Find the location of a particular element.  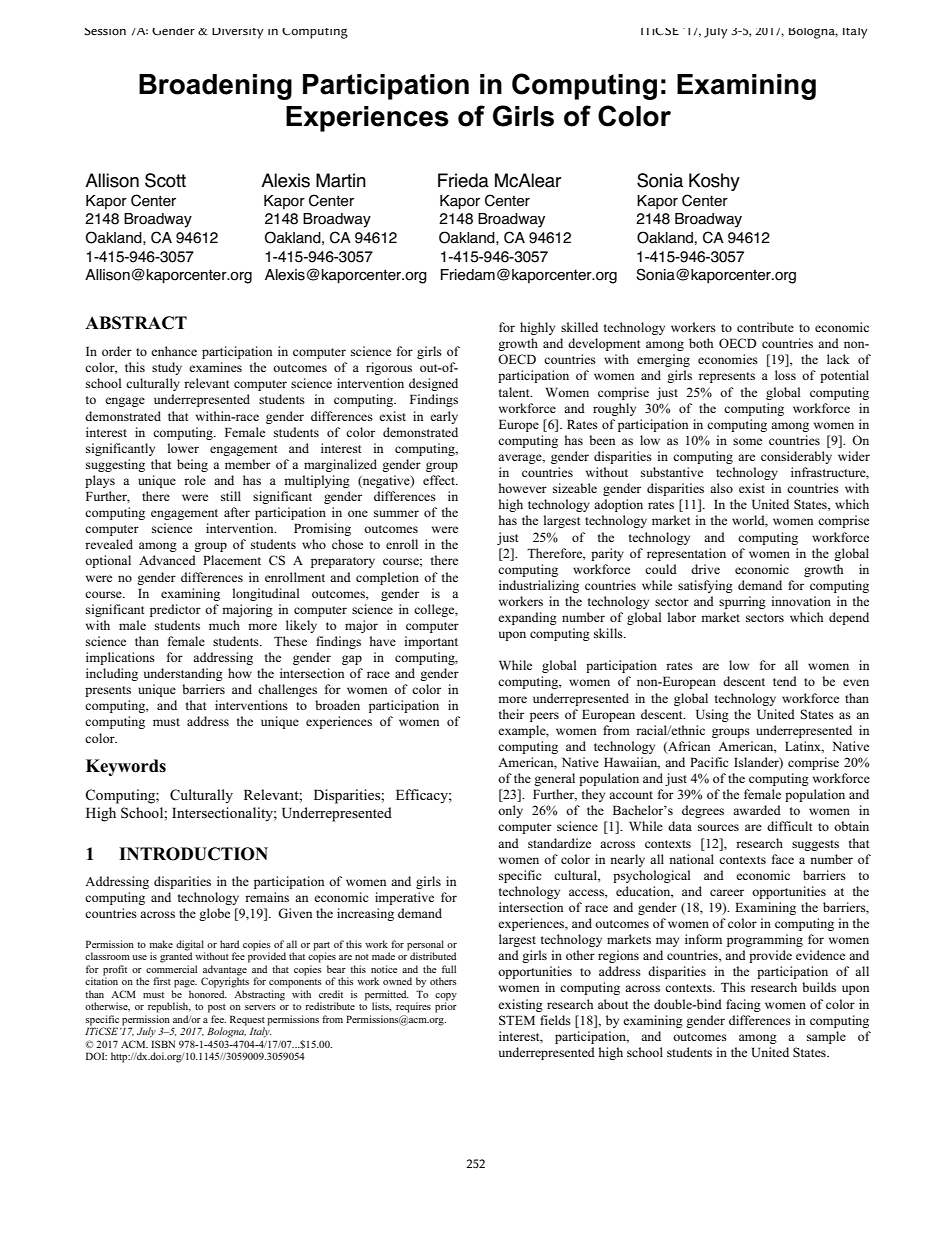

some is located at coordinates (747, 441).
